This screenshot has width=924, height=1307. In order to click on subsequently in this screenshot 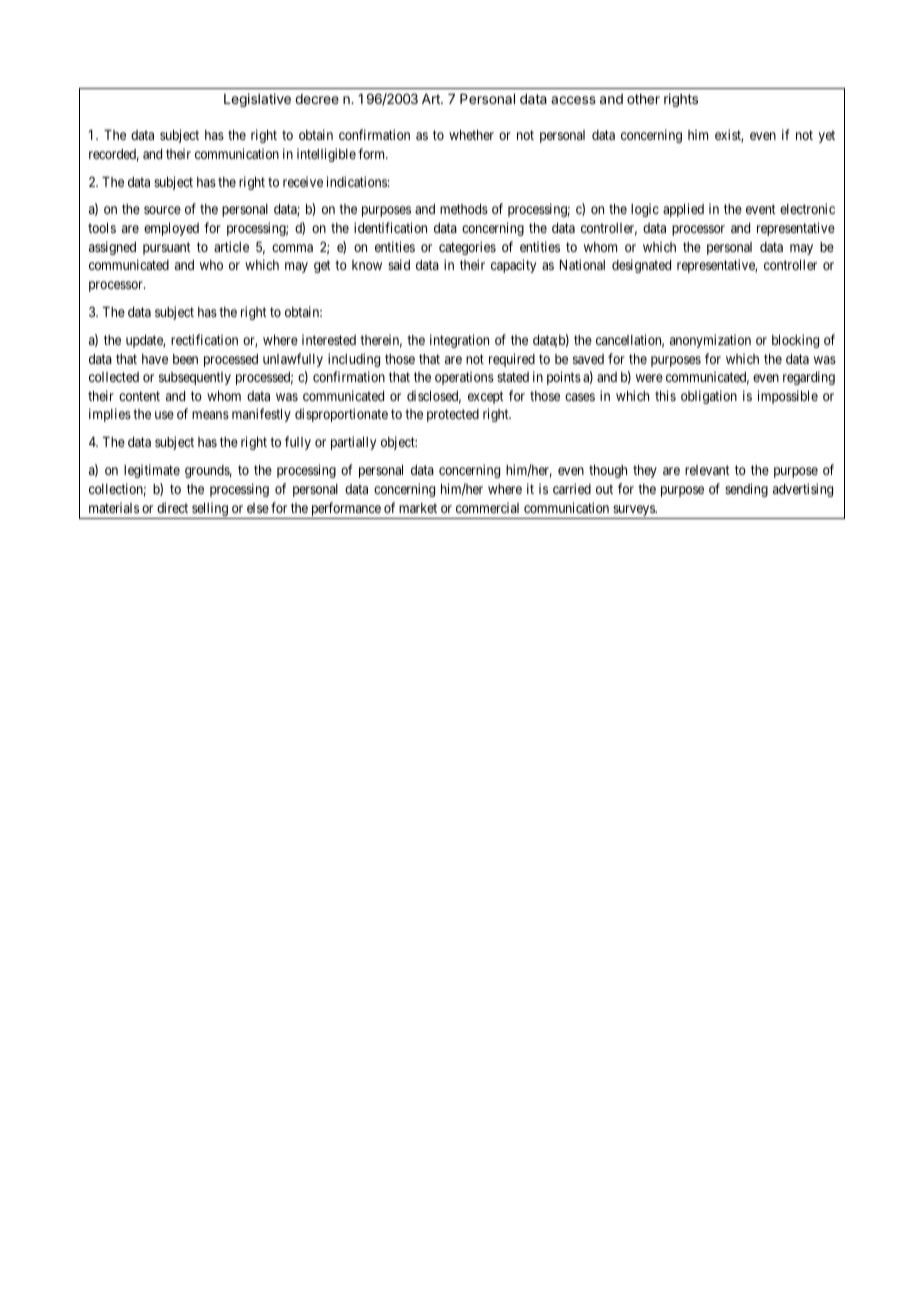, I will do `click(195, 378)`.
